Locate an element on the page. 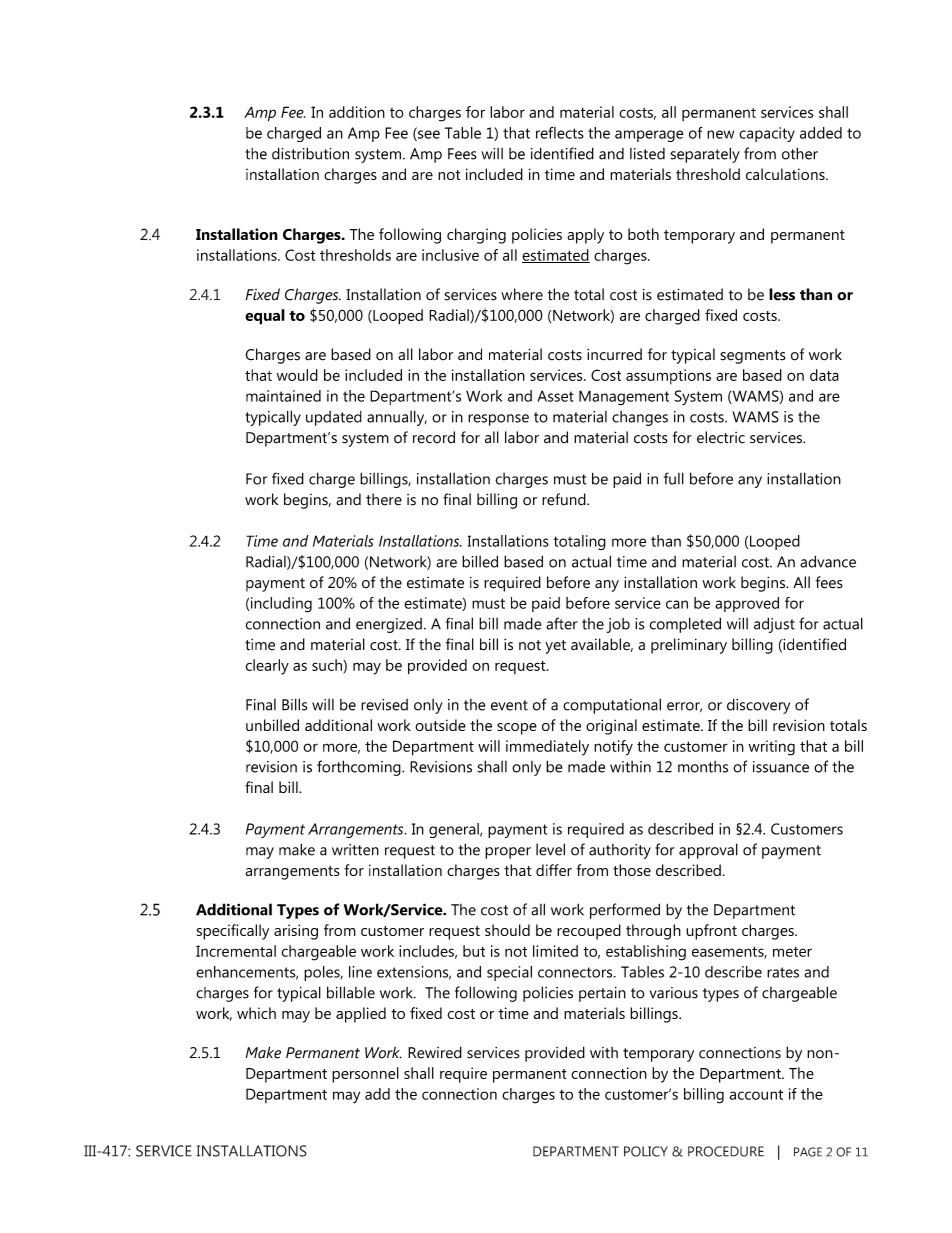  yet is located at coordinates (555, 647).
